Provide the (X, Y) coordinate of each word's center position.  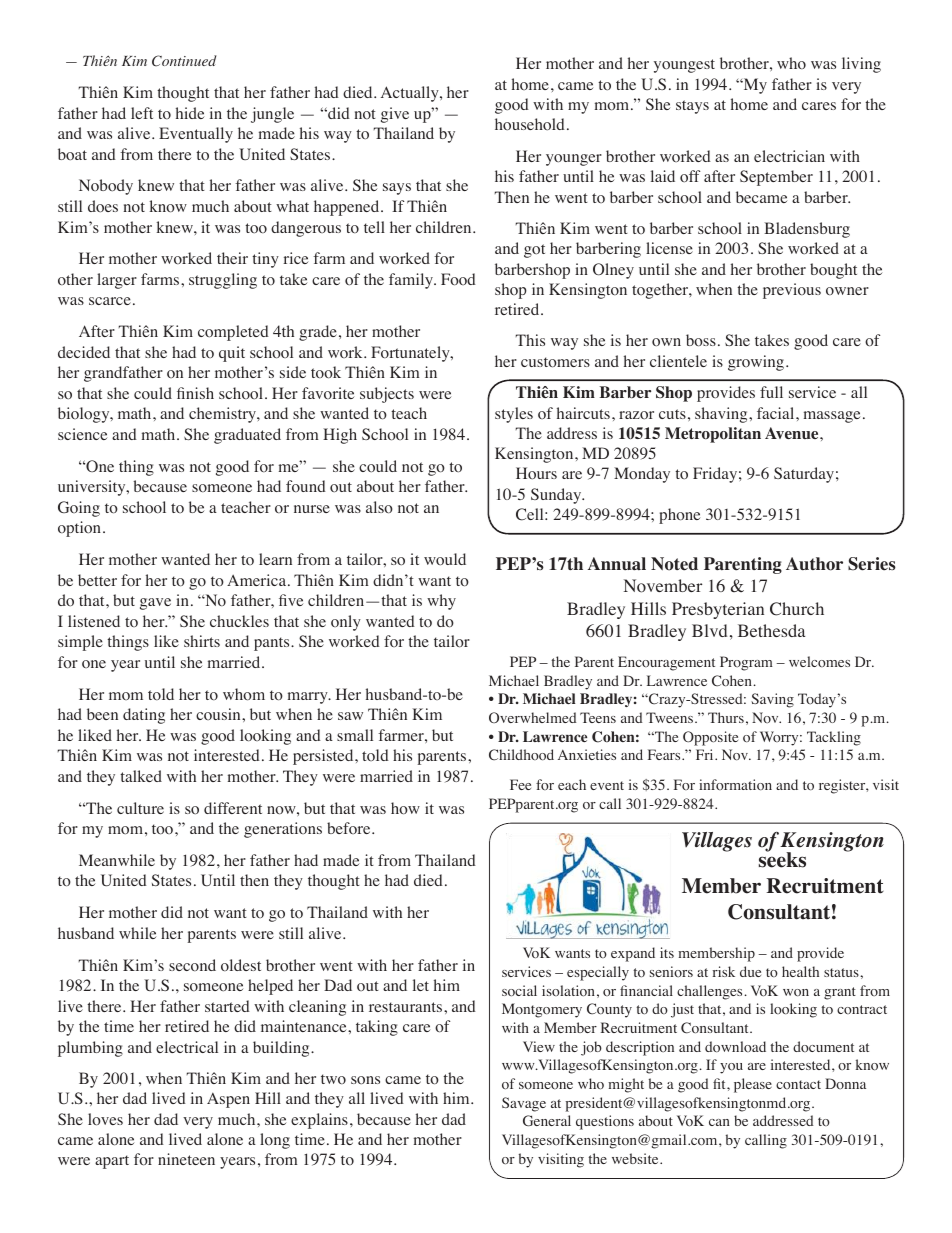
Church (797, 609)
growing (757, 363)
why (441, 602)
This (530, 340)
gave (155, 604)
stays (692, 107)
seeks (782, 859)
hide (190, 113)
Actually (411, 94)
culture (140, 808)
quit (232, 354)
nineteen (186, 1159)
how (405, 808)
